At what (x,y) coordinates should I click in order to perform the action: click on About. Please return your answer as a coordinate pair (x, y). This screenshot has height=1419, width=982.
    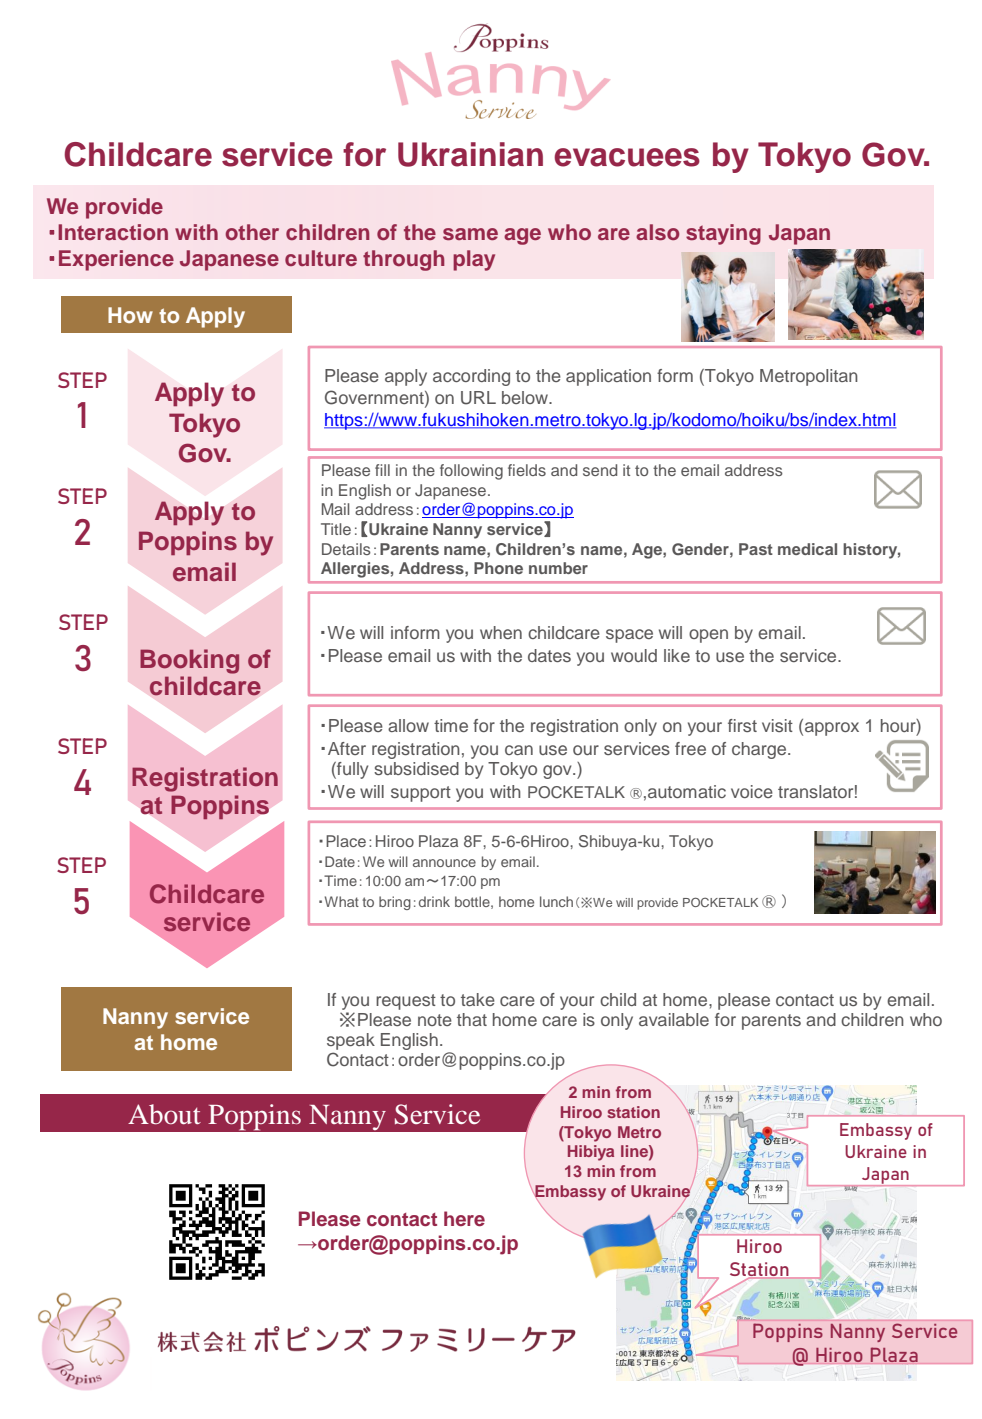
    Looking at the image, I should click on (164, 1114).
